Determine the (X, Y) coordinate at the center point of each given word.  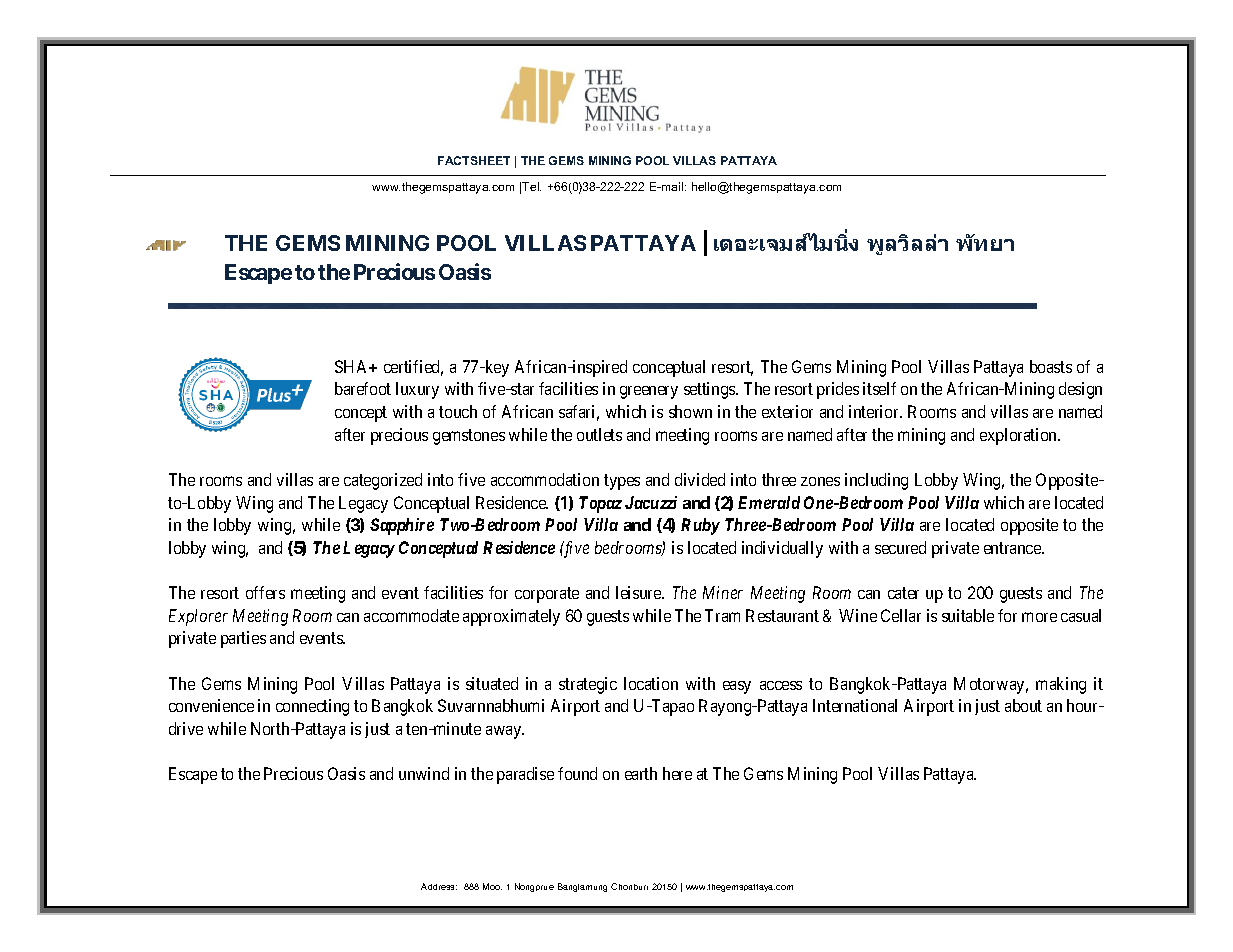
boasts (1051, 366)
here (677, 773)
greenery (649, 392)
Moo (492, 886)
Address (439, 886)
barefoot (363, 388)
